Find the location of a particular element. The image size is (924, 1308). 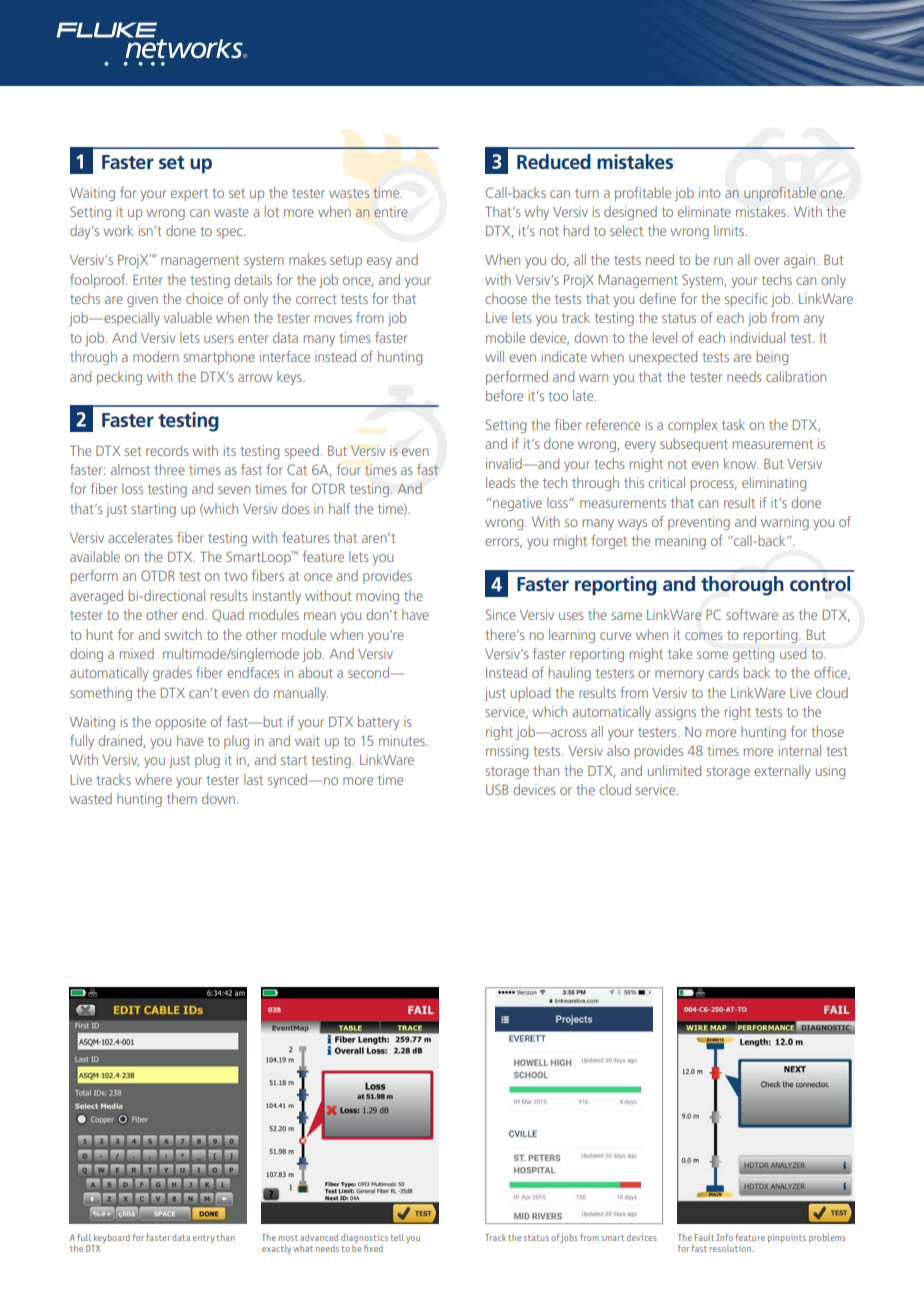

entry is located at coordinates (204, 1239).
